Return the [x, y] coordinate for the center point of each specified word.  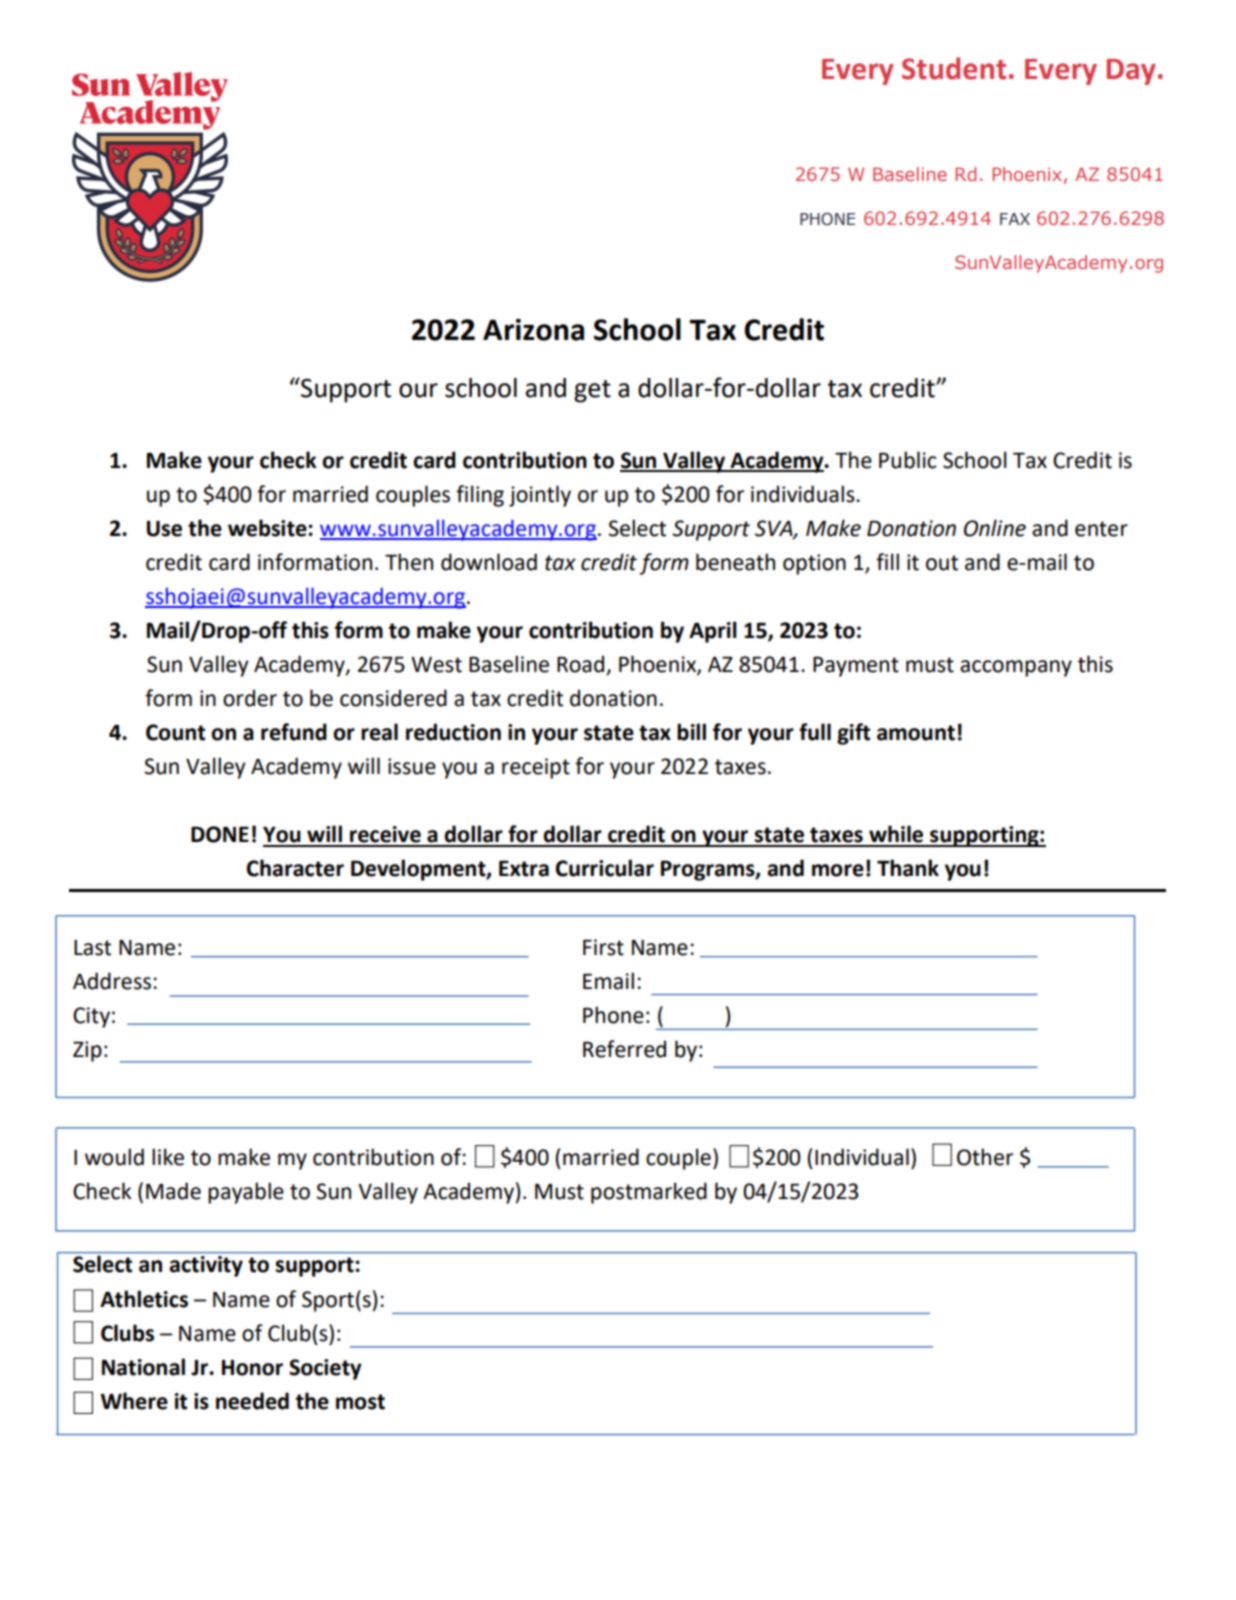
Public [908, 460]
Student [954, 68]
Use [164, 529]
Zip [87, 1051]
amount [916, 733]
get [592, 391]
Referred [624, 1049]
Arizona [533, 330]
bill [691, 732]
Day [1131, 72]
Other [985, 1157]
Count [175, 732]
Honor [252, 1368]
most [360, 1402]
